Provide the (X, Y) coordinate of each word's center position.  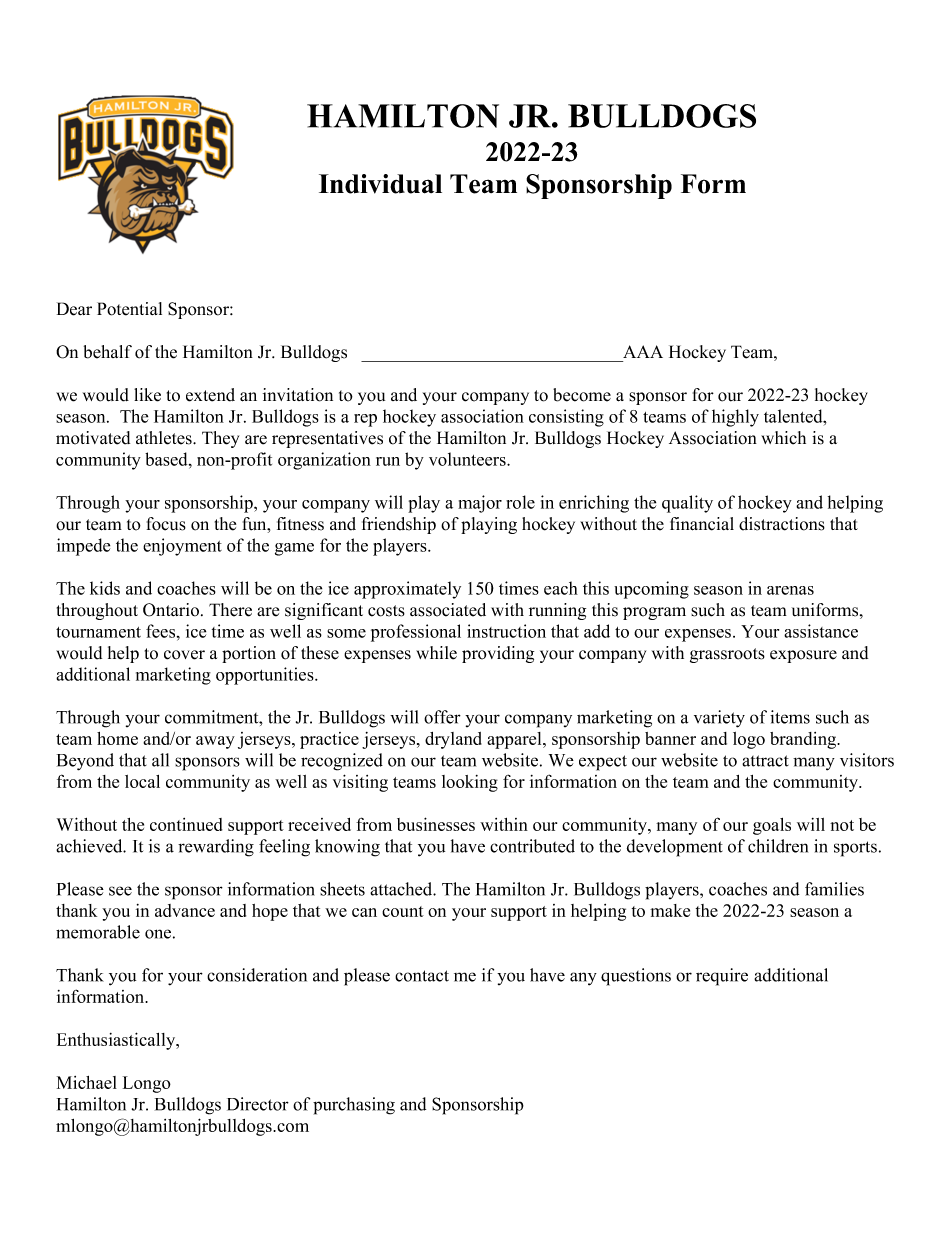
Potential (129, 309)
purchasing (354, 1106)
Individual (380, 184)
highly (735, 418)
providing (498, 654)
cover (184, 655)
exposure (803, 656)
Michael (87, 1082)
